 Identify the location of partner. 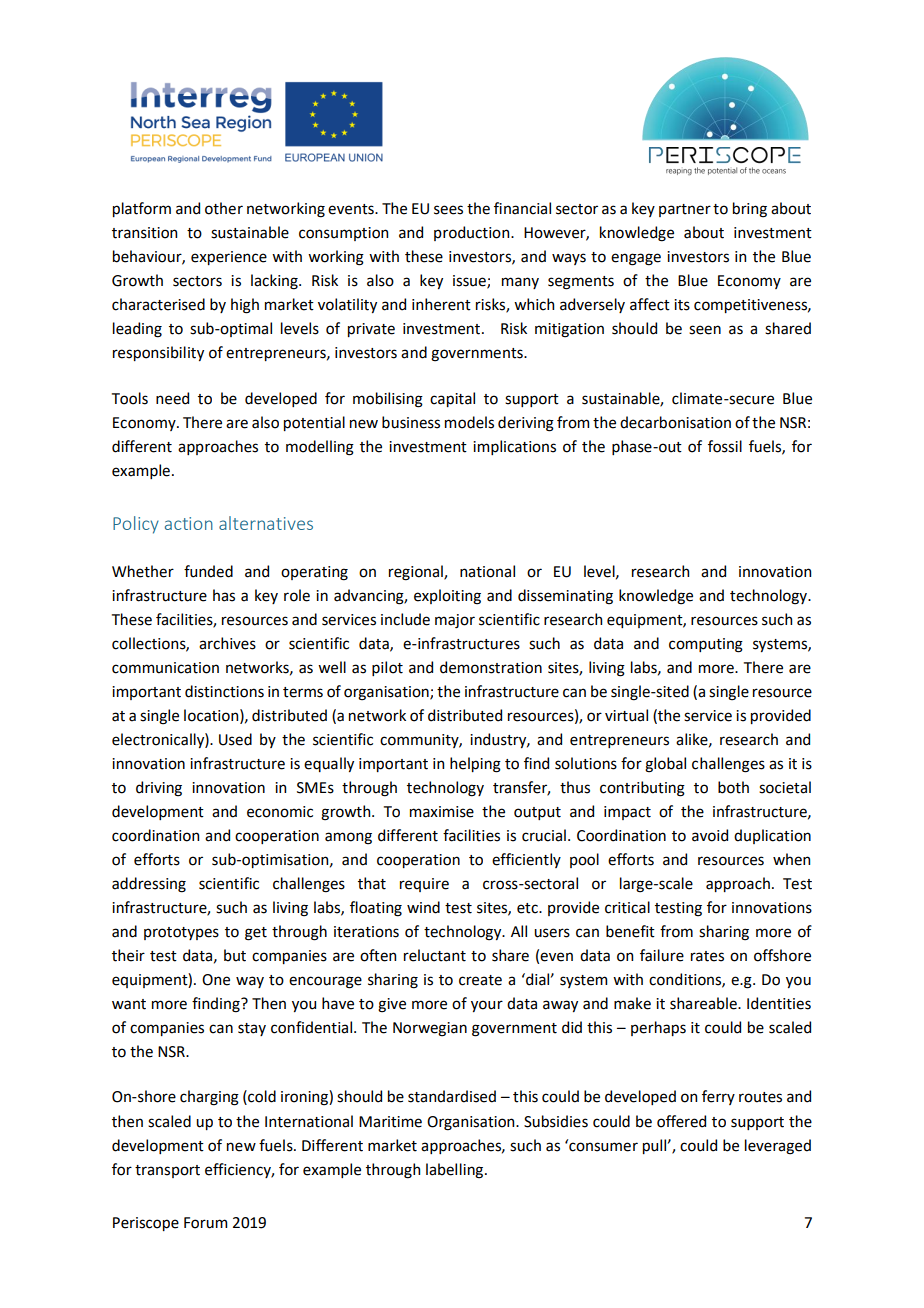
(685, 210).
